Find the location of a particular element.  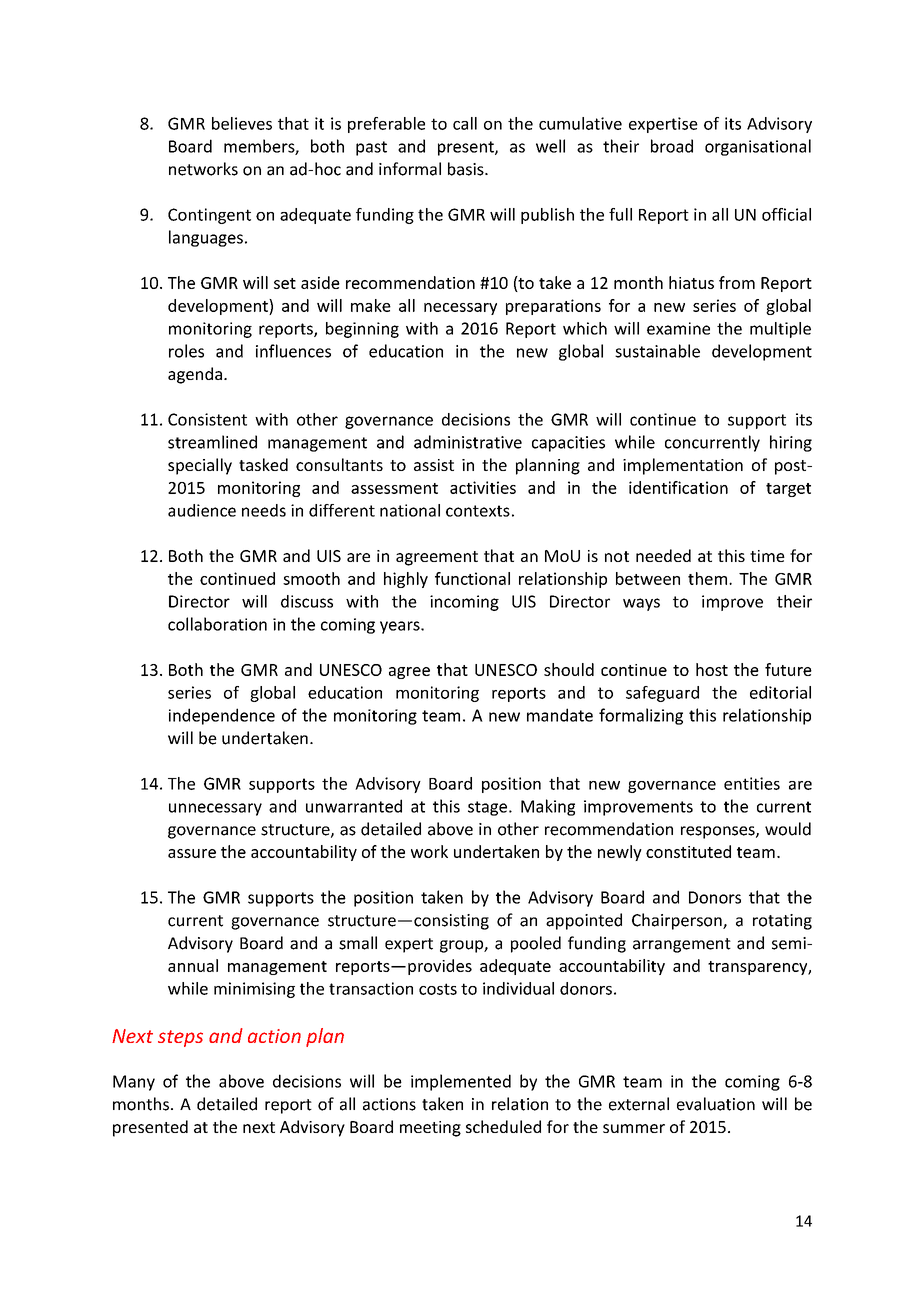

specially is located at coordinates (200, 466).
